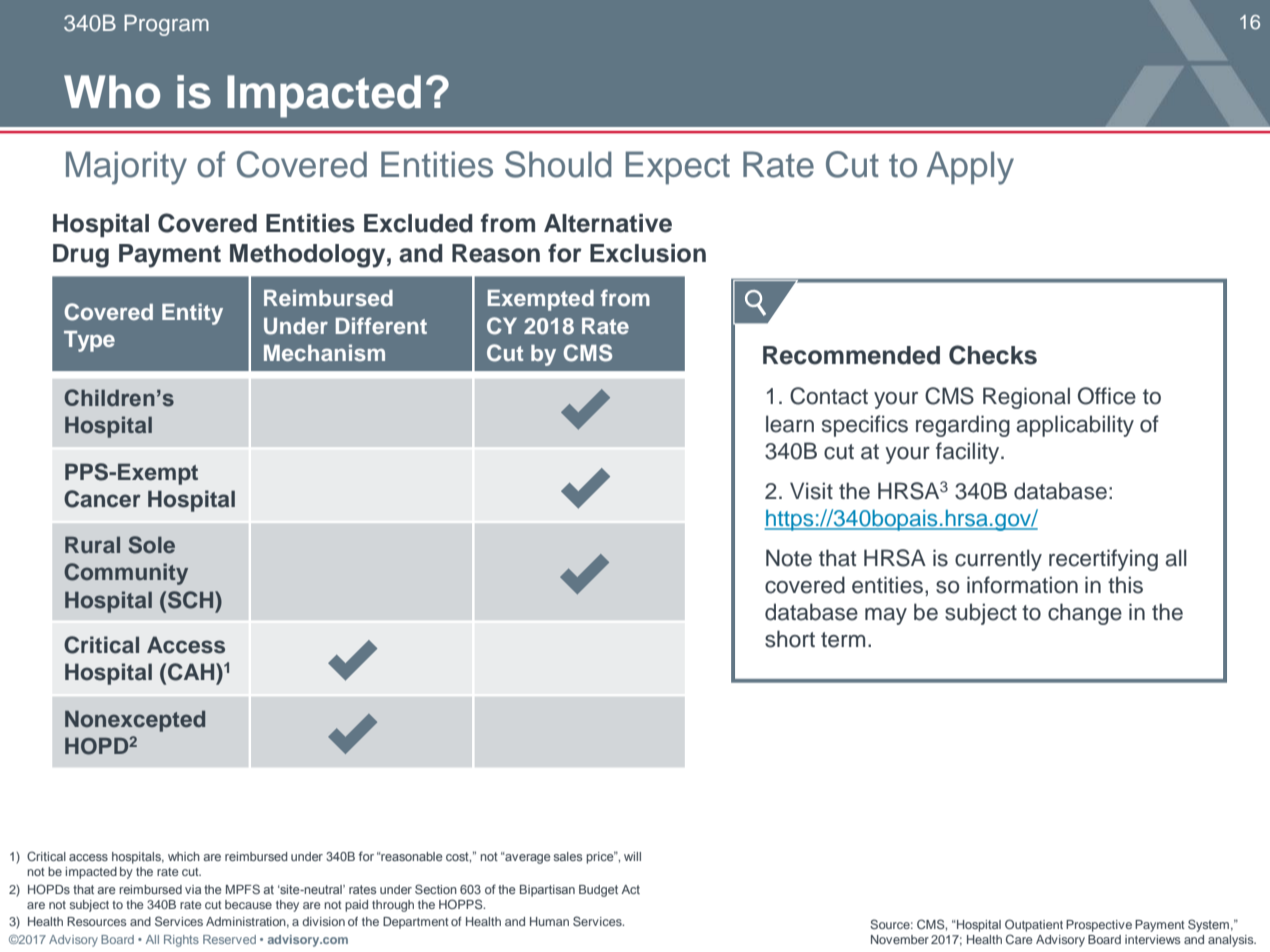 The image size is (1270, 952). What do you see at coordinates (993, 355) in the screenshot?
I see `Checks` at bounding box center [993, 355].
